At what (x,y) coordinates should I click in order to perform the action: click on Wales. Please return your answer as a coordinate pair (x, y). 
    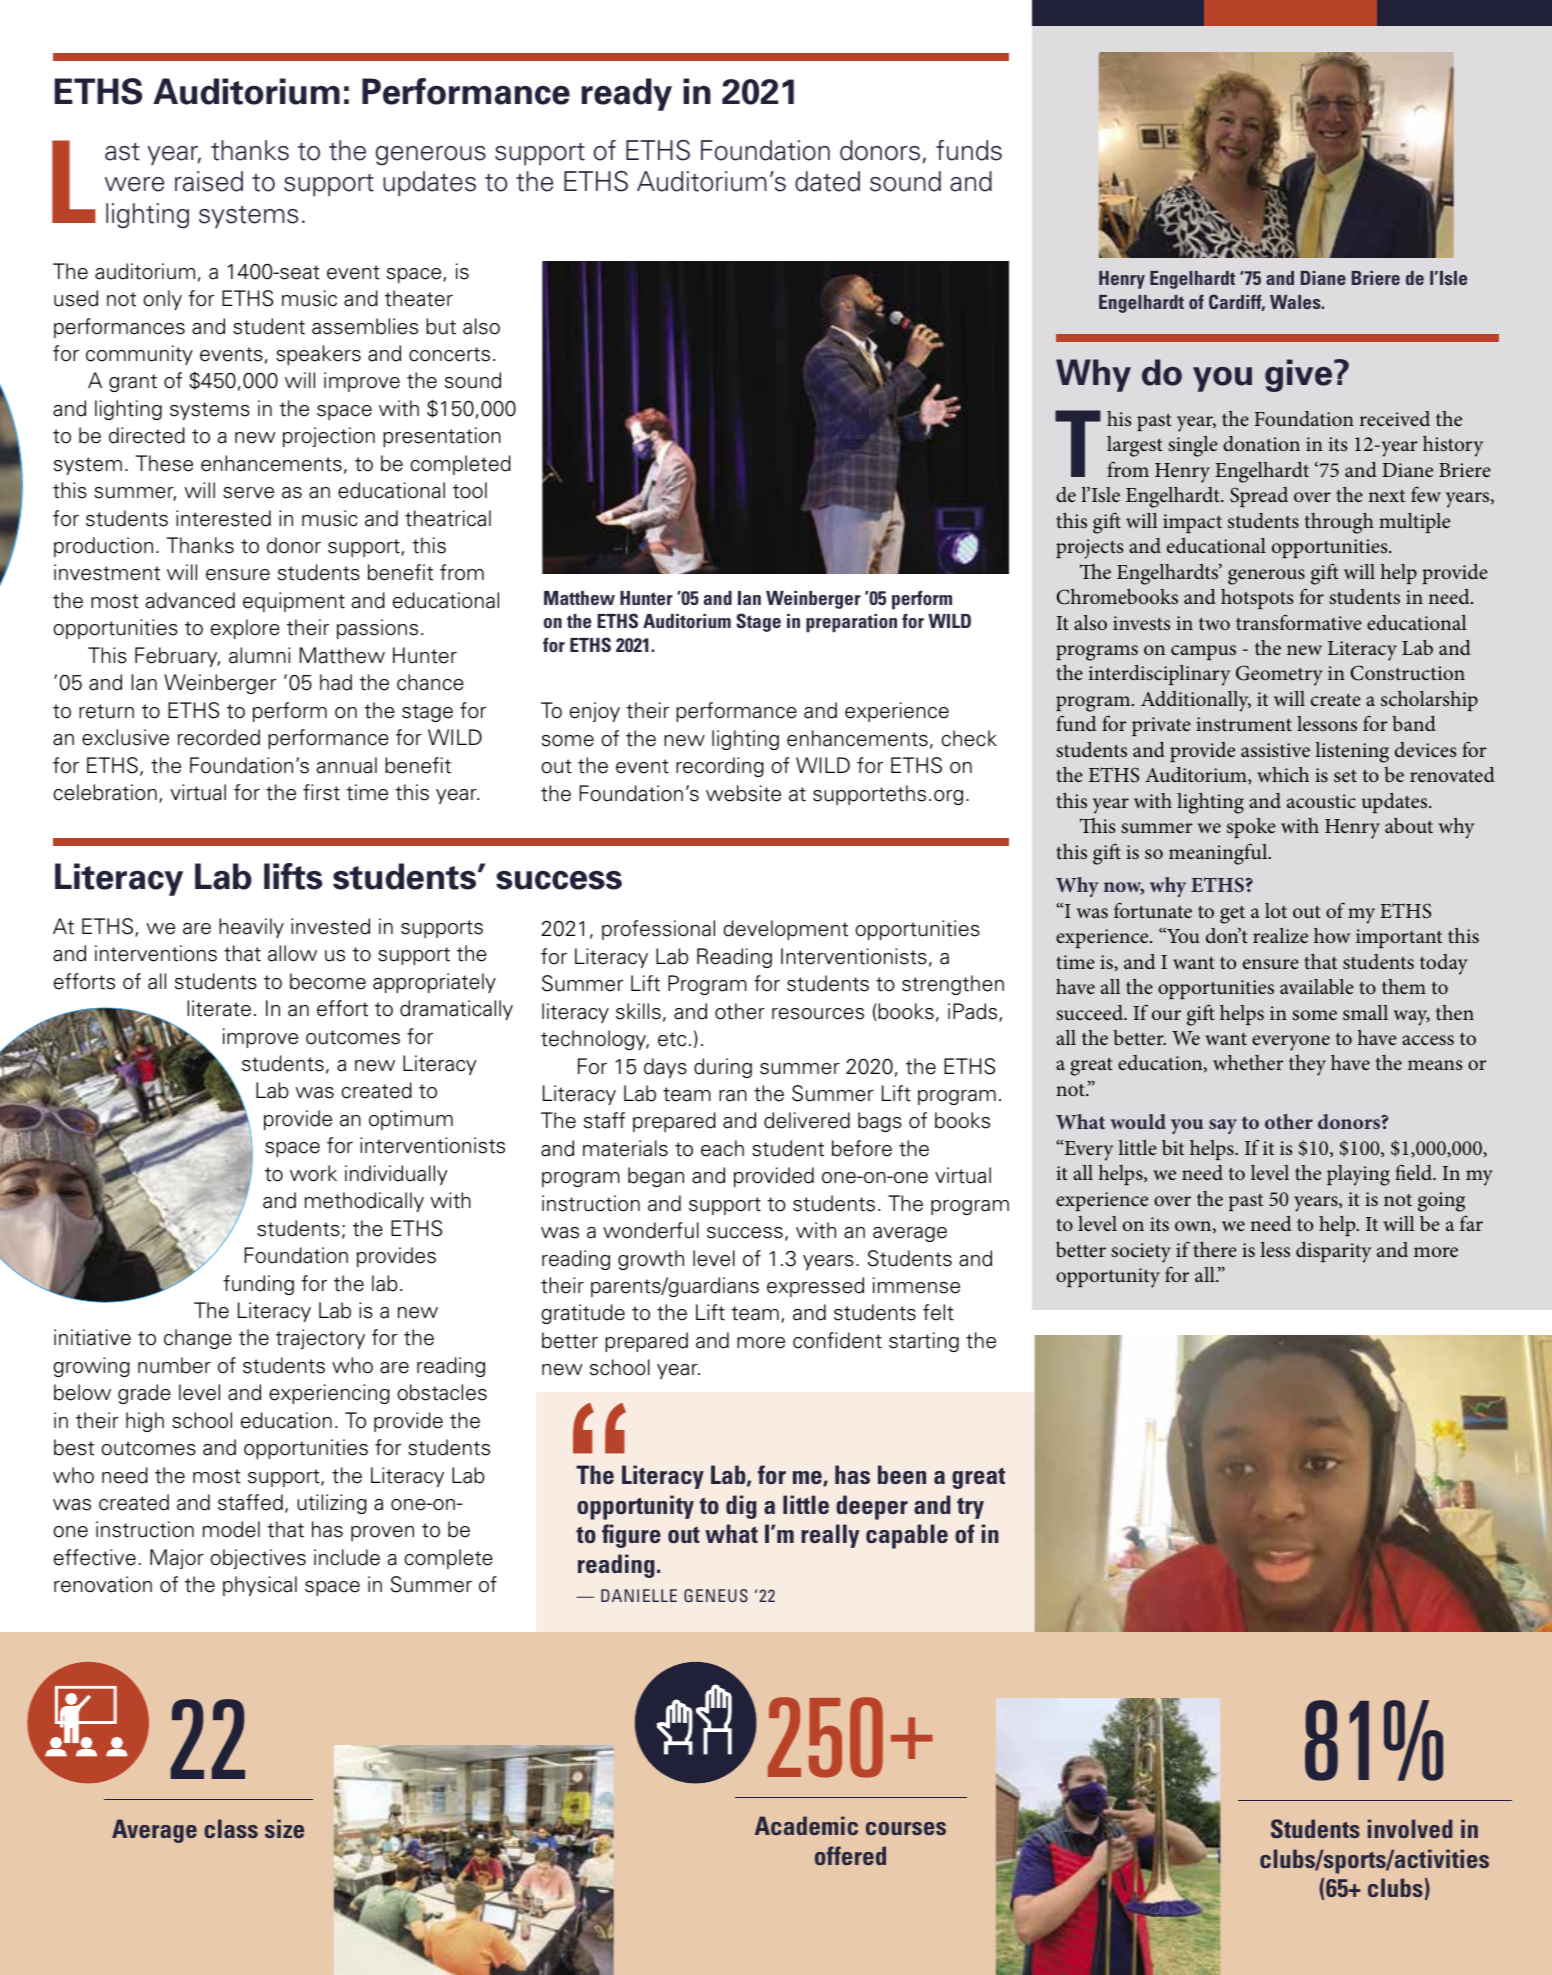
    Looking at the image, I should click on (1296, 302).
